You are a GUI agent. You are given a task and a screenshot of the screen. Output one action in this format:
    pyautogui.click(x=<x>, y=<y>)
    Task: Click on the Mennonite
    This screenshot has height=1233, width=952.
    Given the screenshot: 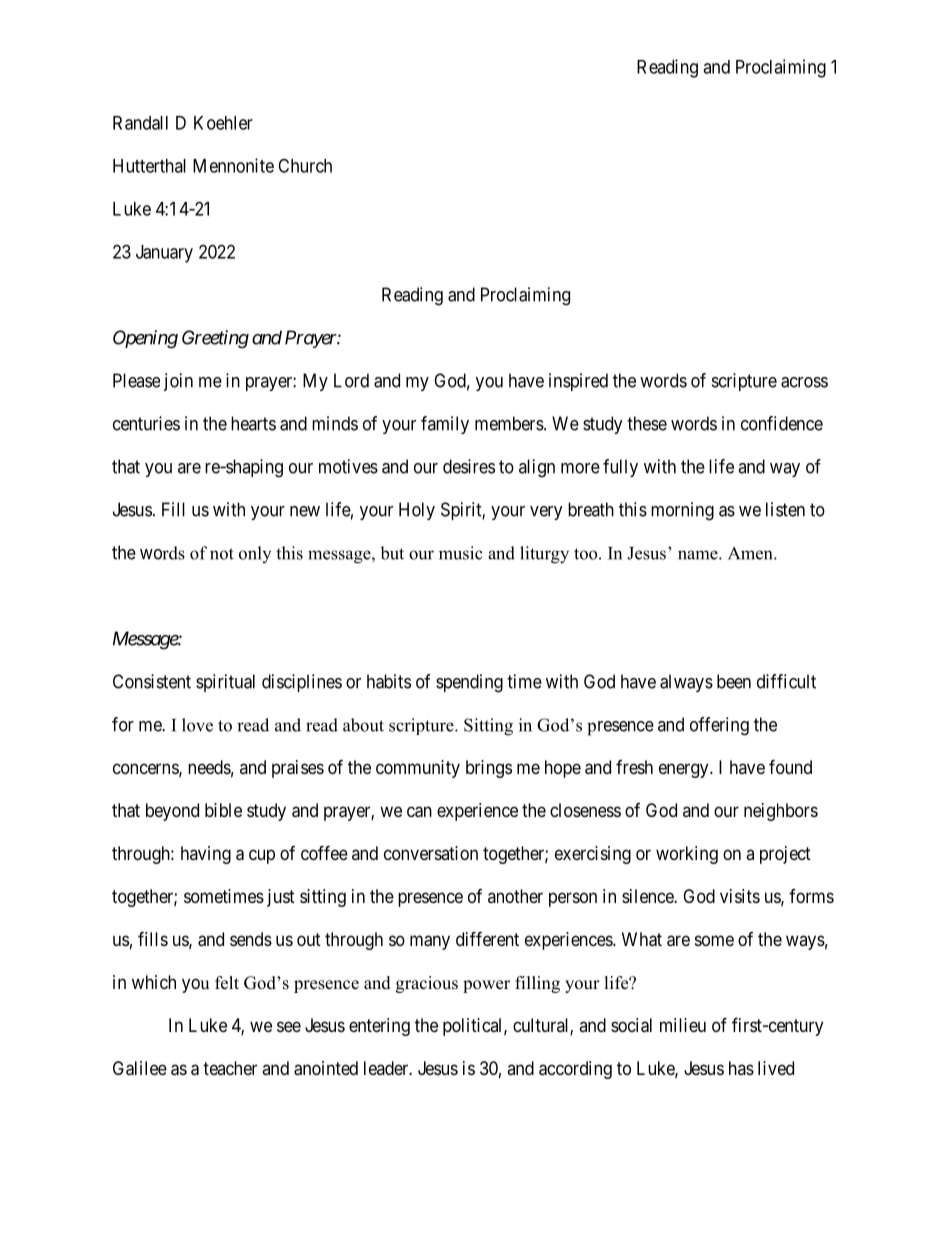 What is the action you would take?
    pyautogui.click(x=233, y=165)
